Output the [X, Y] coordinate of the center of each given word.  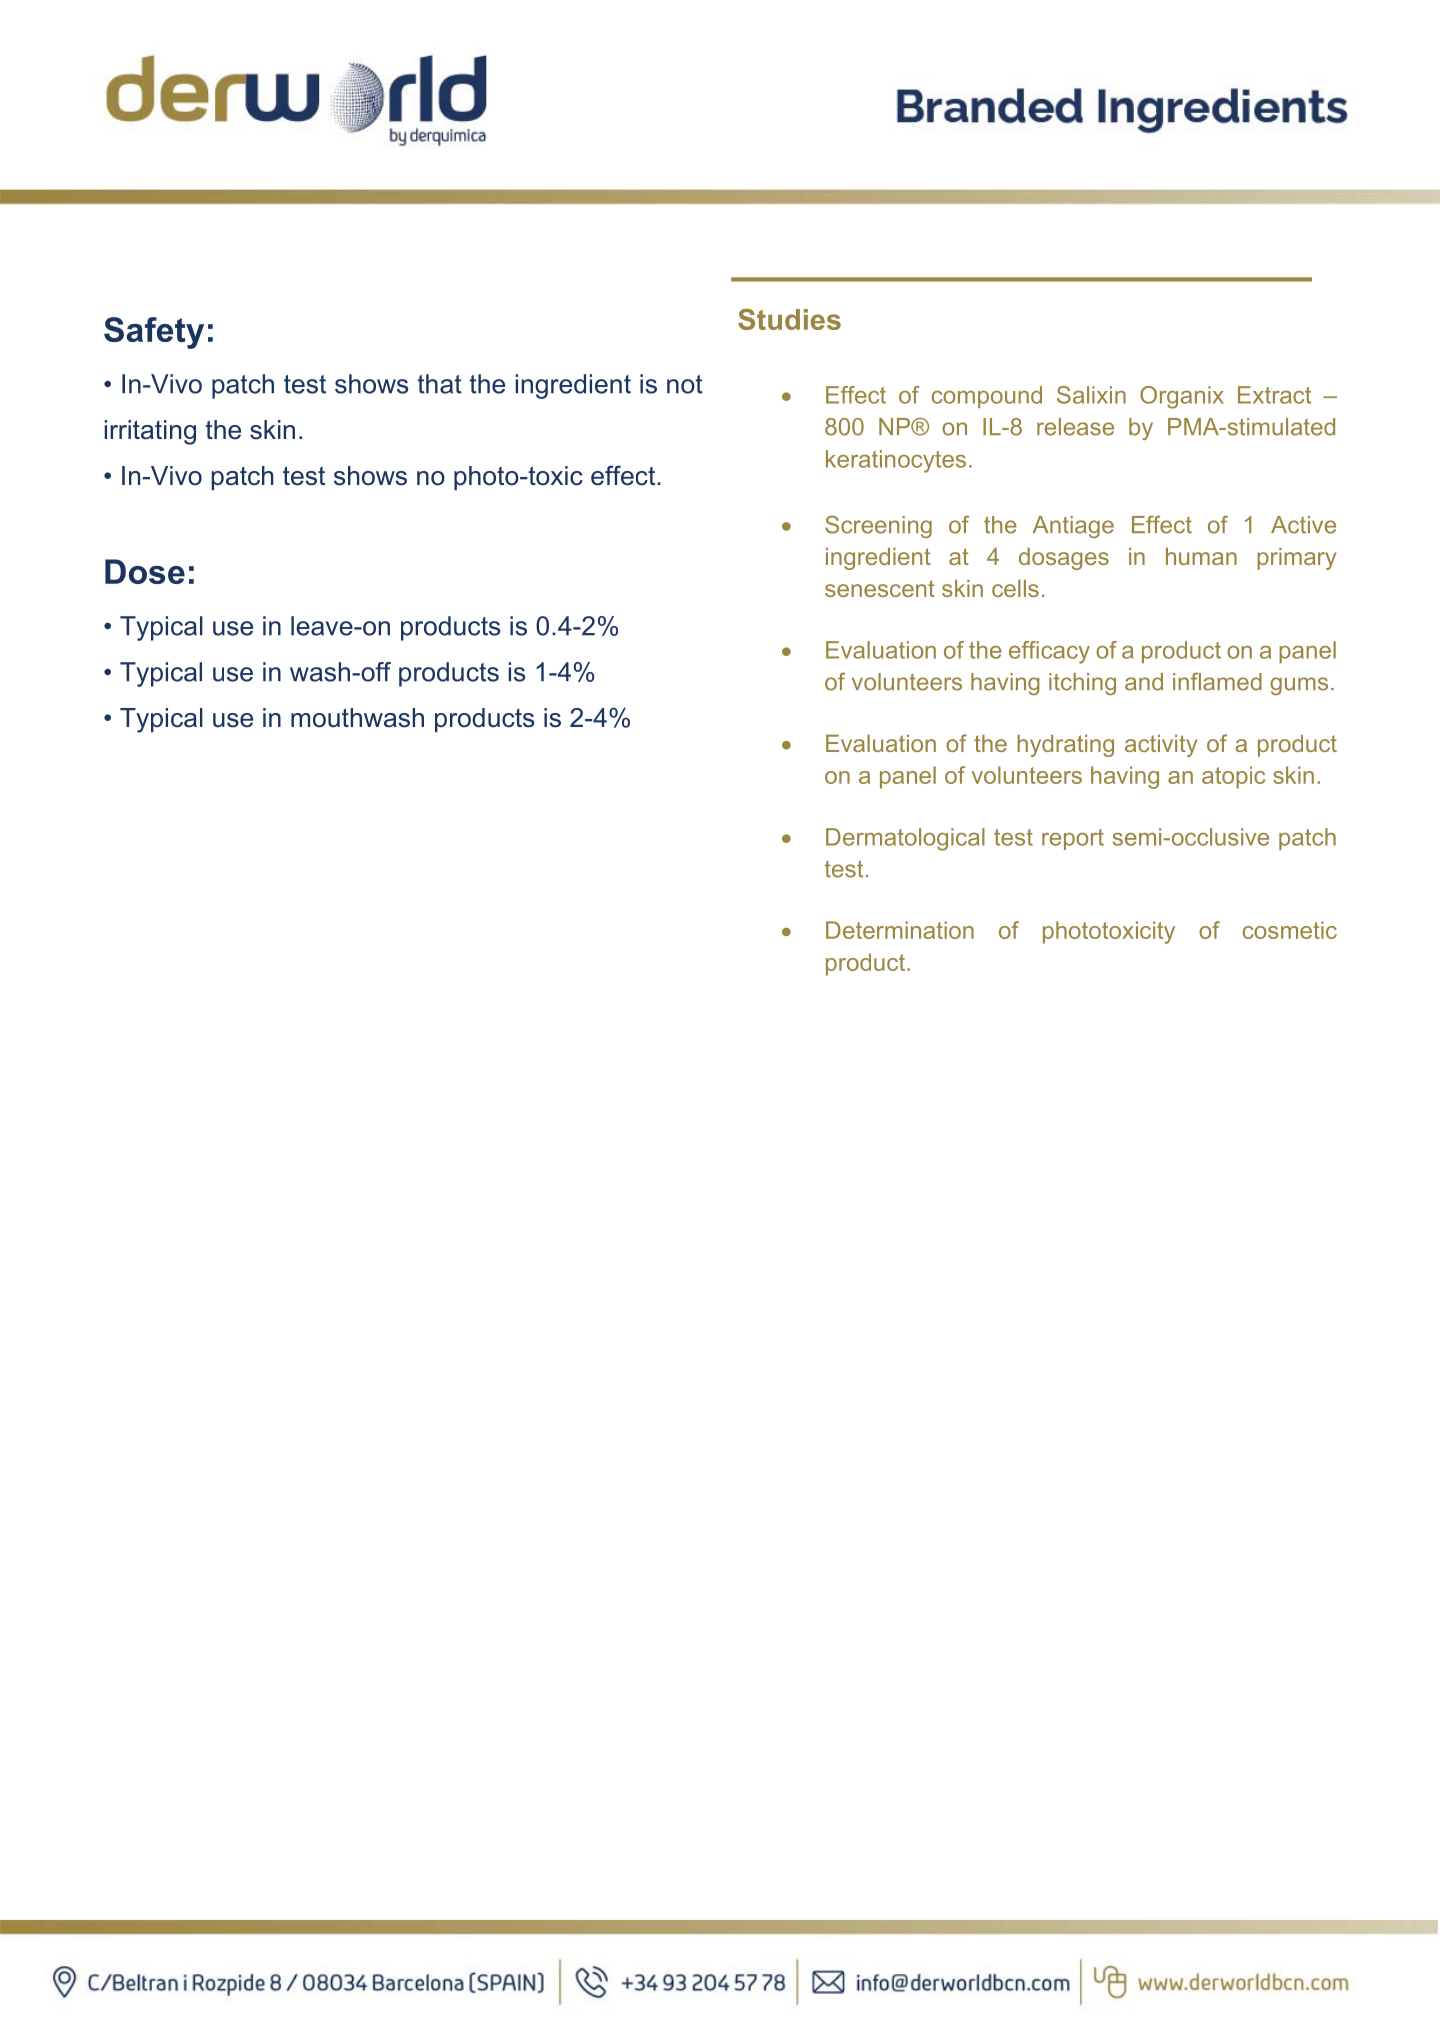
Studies [789, 319]
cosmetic [1290, 930]
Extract [1274, 395]
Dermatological [905, 839]
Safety [154, 333]
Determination [900, 930]
